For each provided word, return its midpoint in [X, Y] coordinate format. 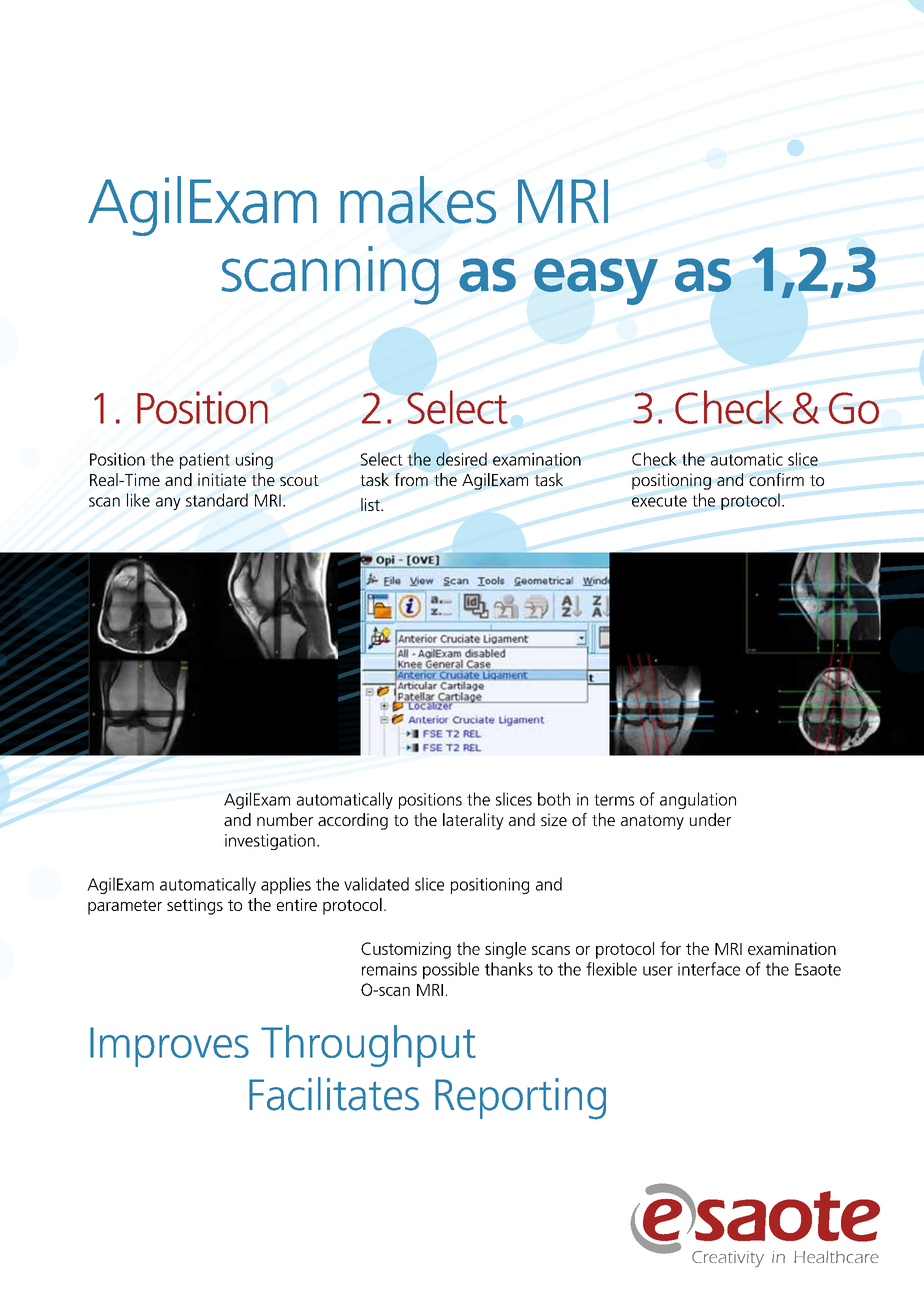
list [371, 504]
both [554, 799]
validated [376, 884]
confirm [776, 479]
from [411, 479]
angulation [698, 800]
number [285, 819]
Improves [169, 1047]
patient [205, 461]
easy [596, 281]
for [670, 948]
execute [659, 501]
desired [461, 459]
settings [195, 906]
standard [217, 500]
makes [418, 200]
